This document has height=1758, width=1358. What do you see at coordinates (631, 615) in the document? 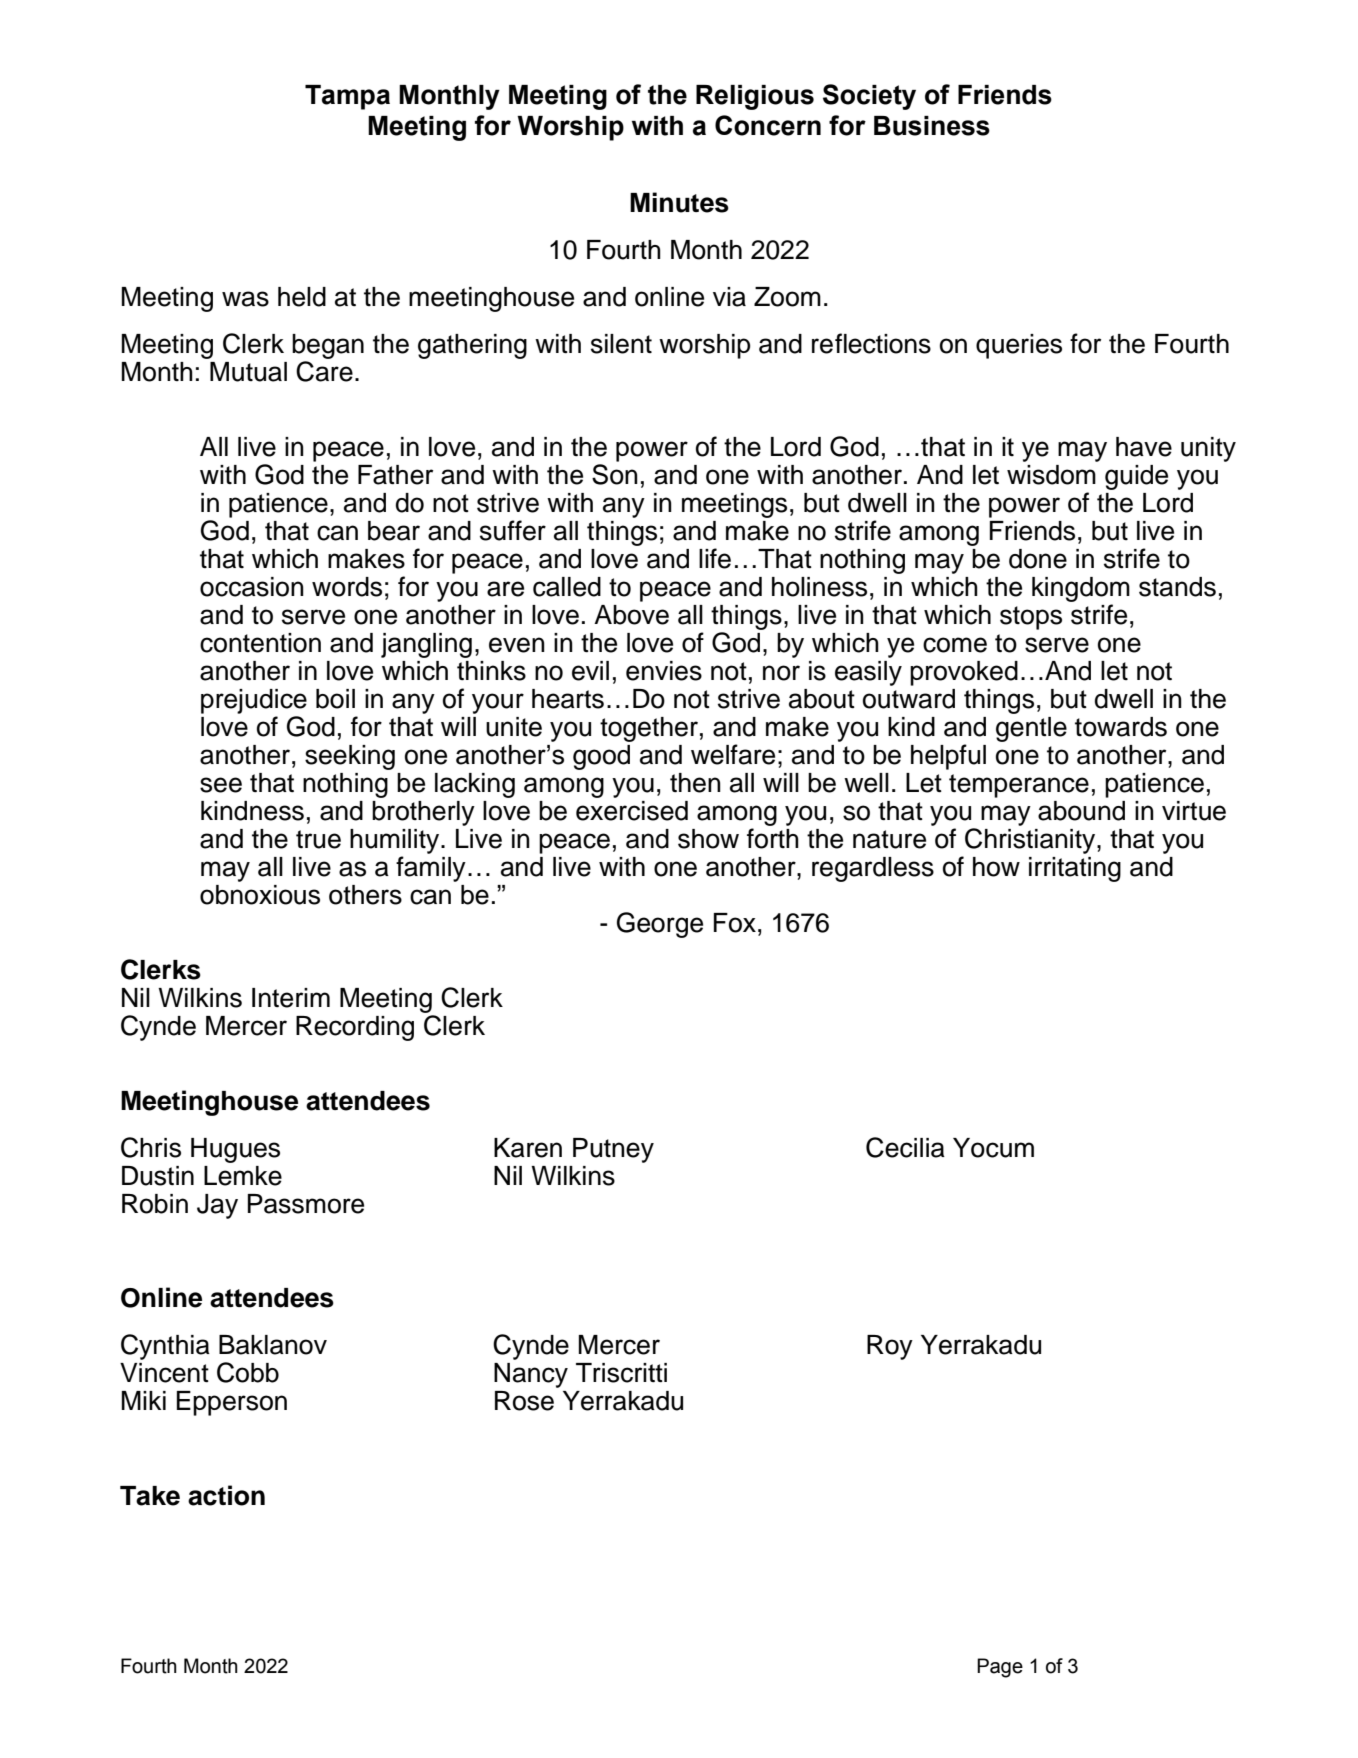
I see `Above` at bounding box center [631, 615].
